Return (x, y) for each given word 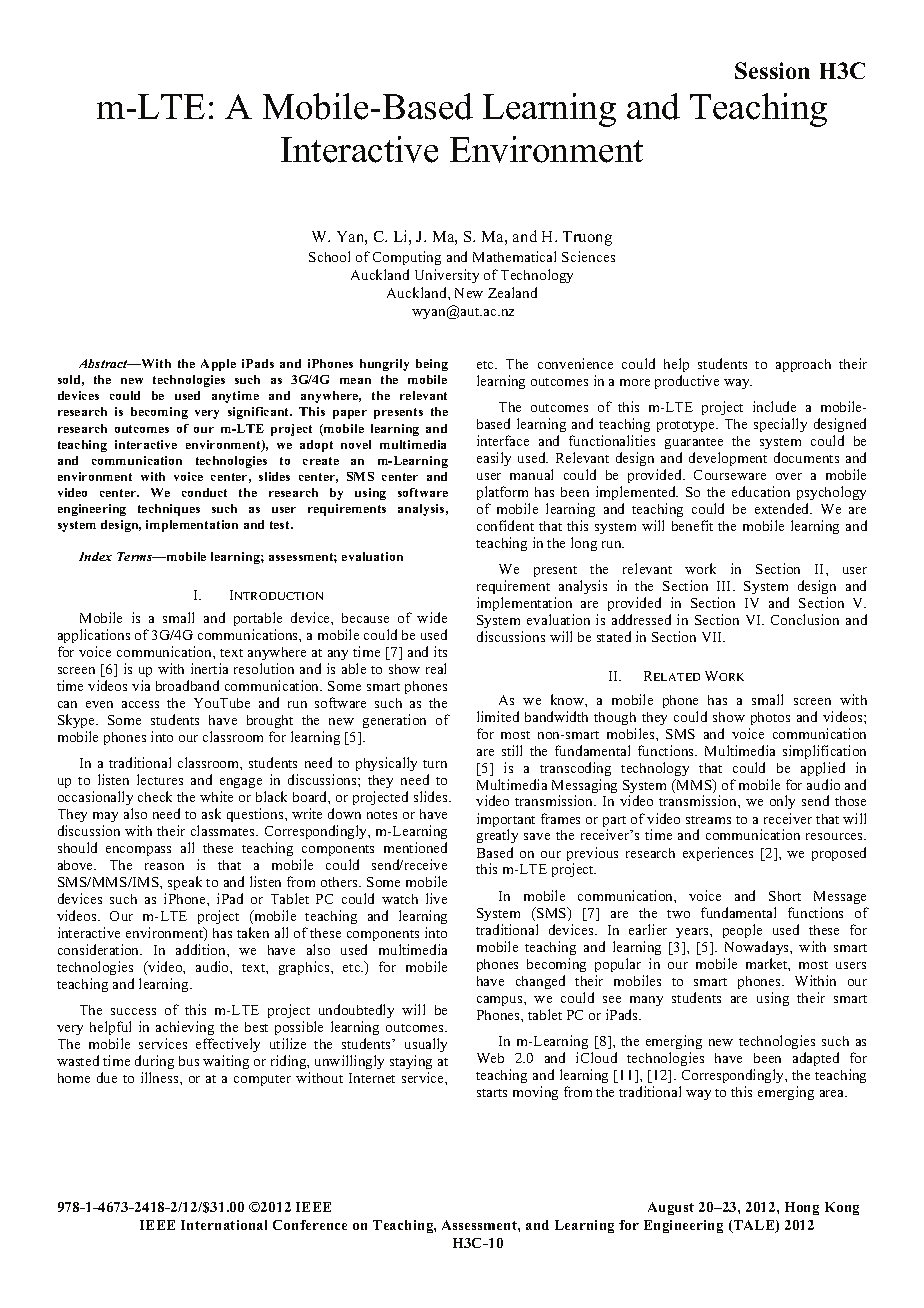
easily (494, 459)
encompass (138, 851)
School (329, 256)
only (782, 802)
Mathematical (514, 256)
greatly (497, 836)
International (224, 1225)
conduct (204, 492)
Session (772, 70)
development (728, 459)
